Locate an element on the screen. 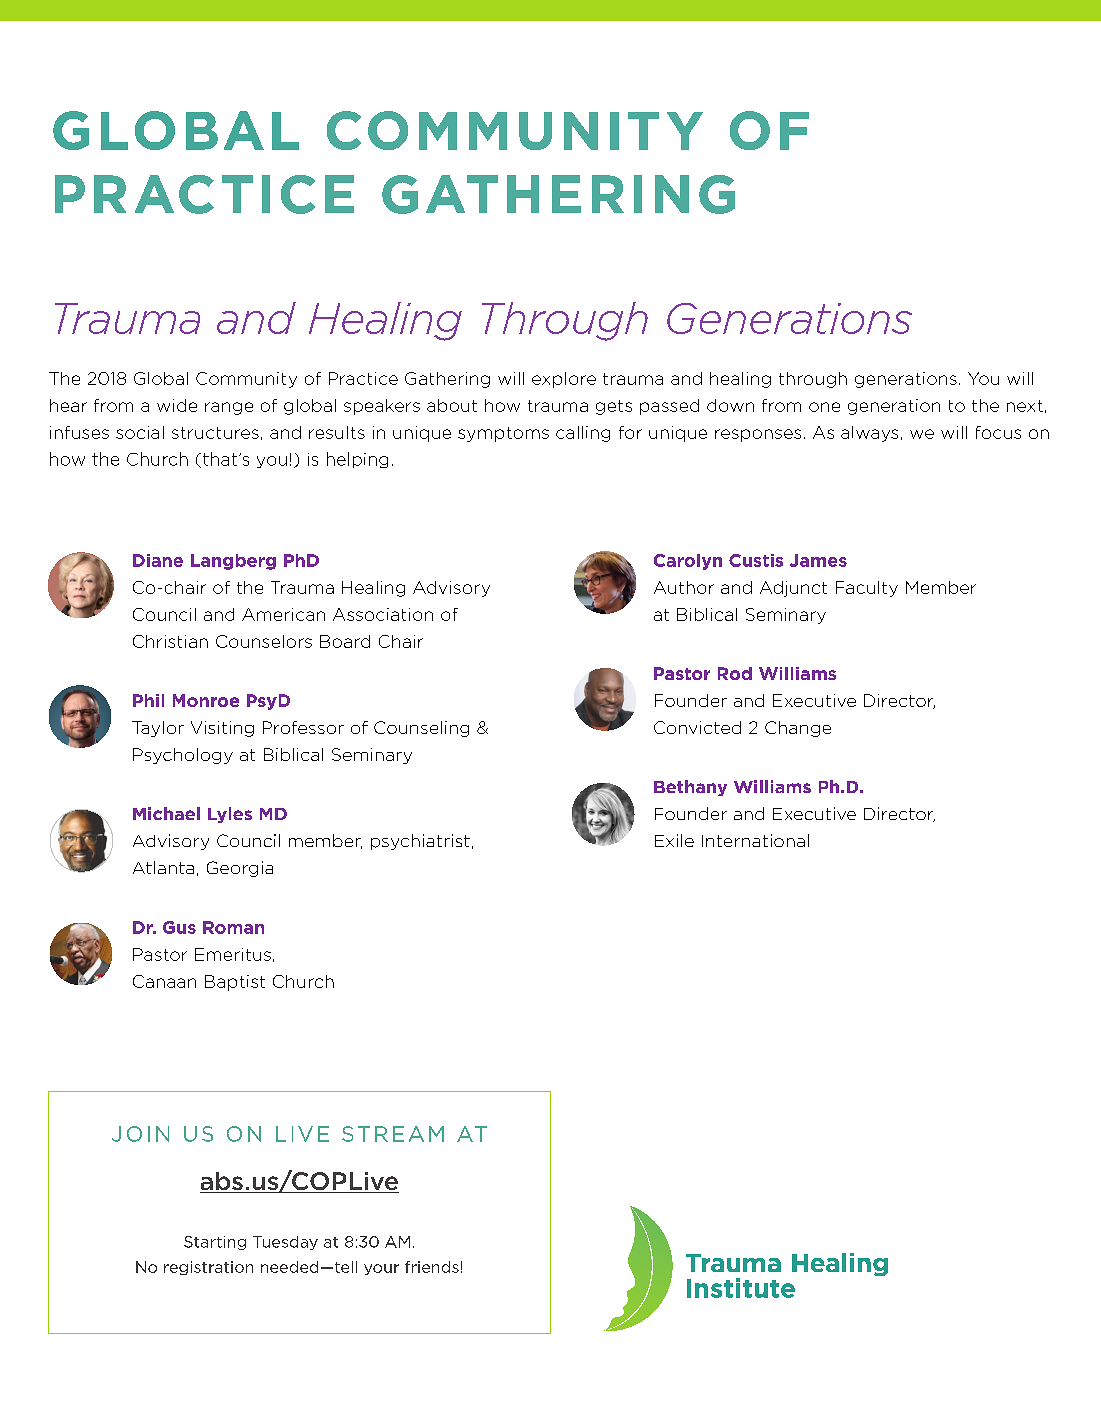 This screenshot has width=1101, height=1425. Canaan is located at coordinates (164, 981).
